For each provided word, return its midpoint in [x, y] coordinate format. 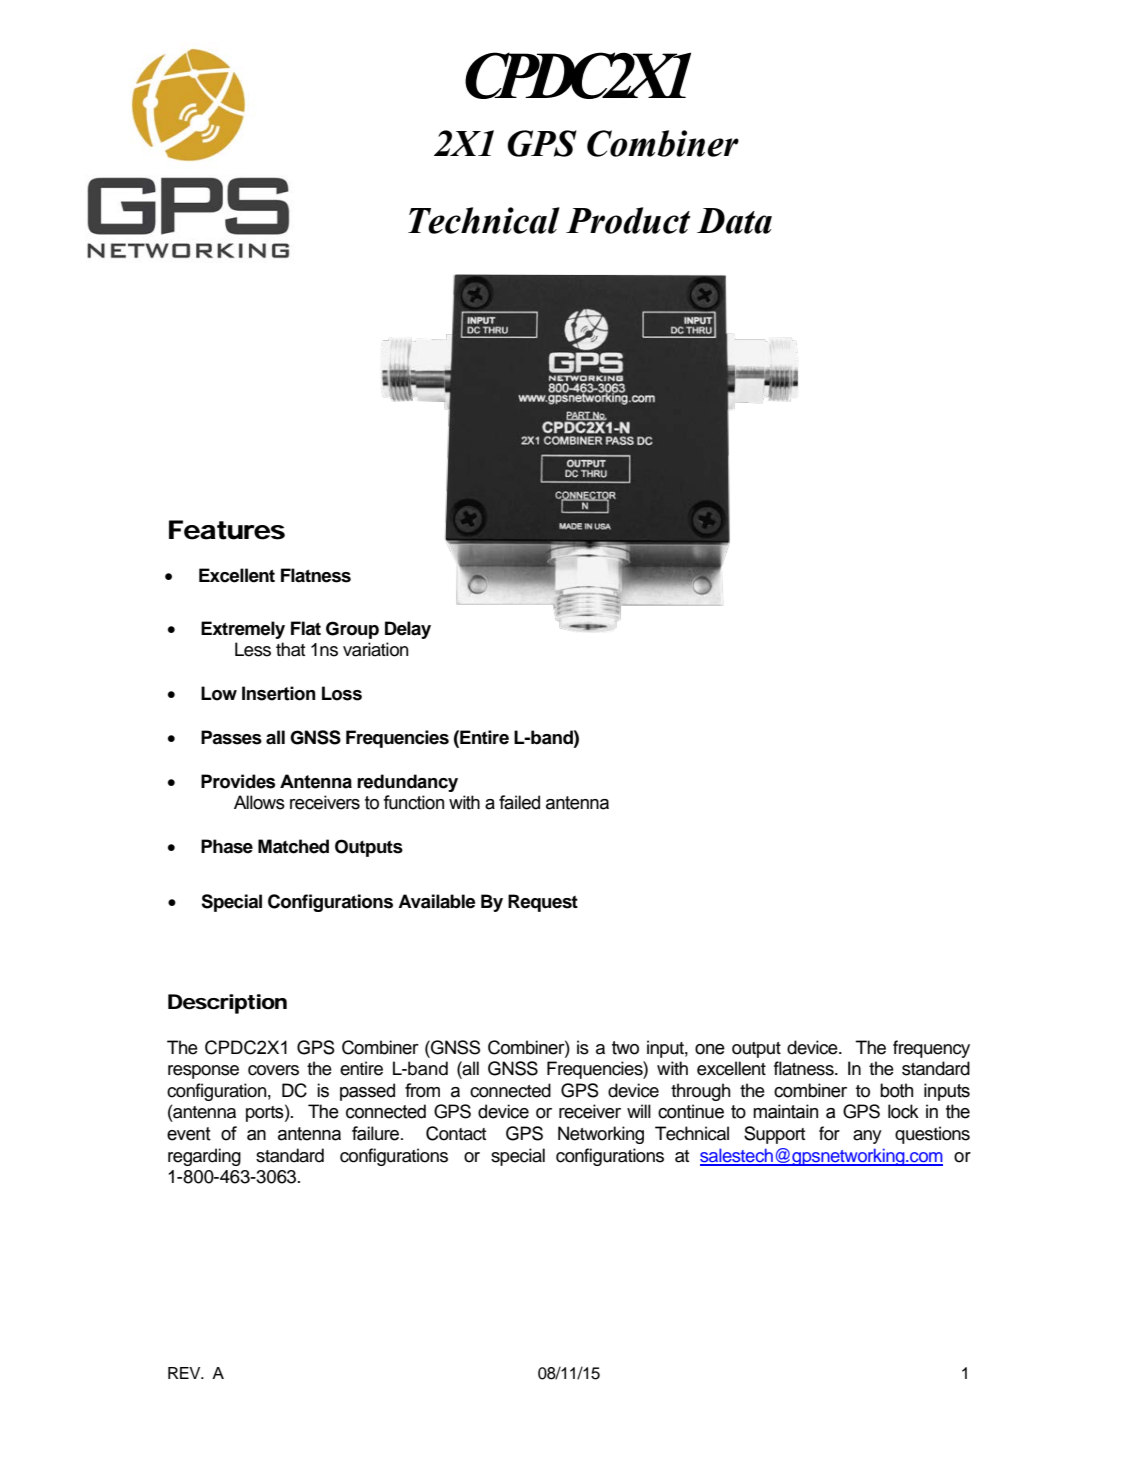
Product [628, 220]
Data [734, 221]
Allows [259, 802]
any [867, 1137]
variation [376, 649]
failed [519, 802]
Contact [456, 1133]
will [639, 1111]
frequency [931, 1049]
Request [543, 903]
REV [185, 1373]
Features [227, 530]
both [896, 1090]
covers [273, 1070]
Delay [408, 630]
